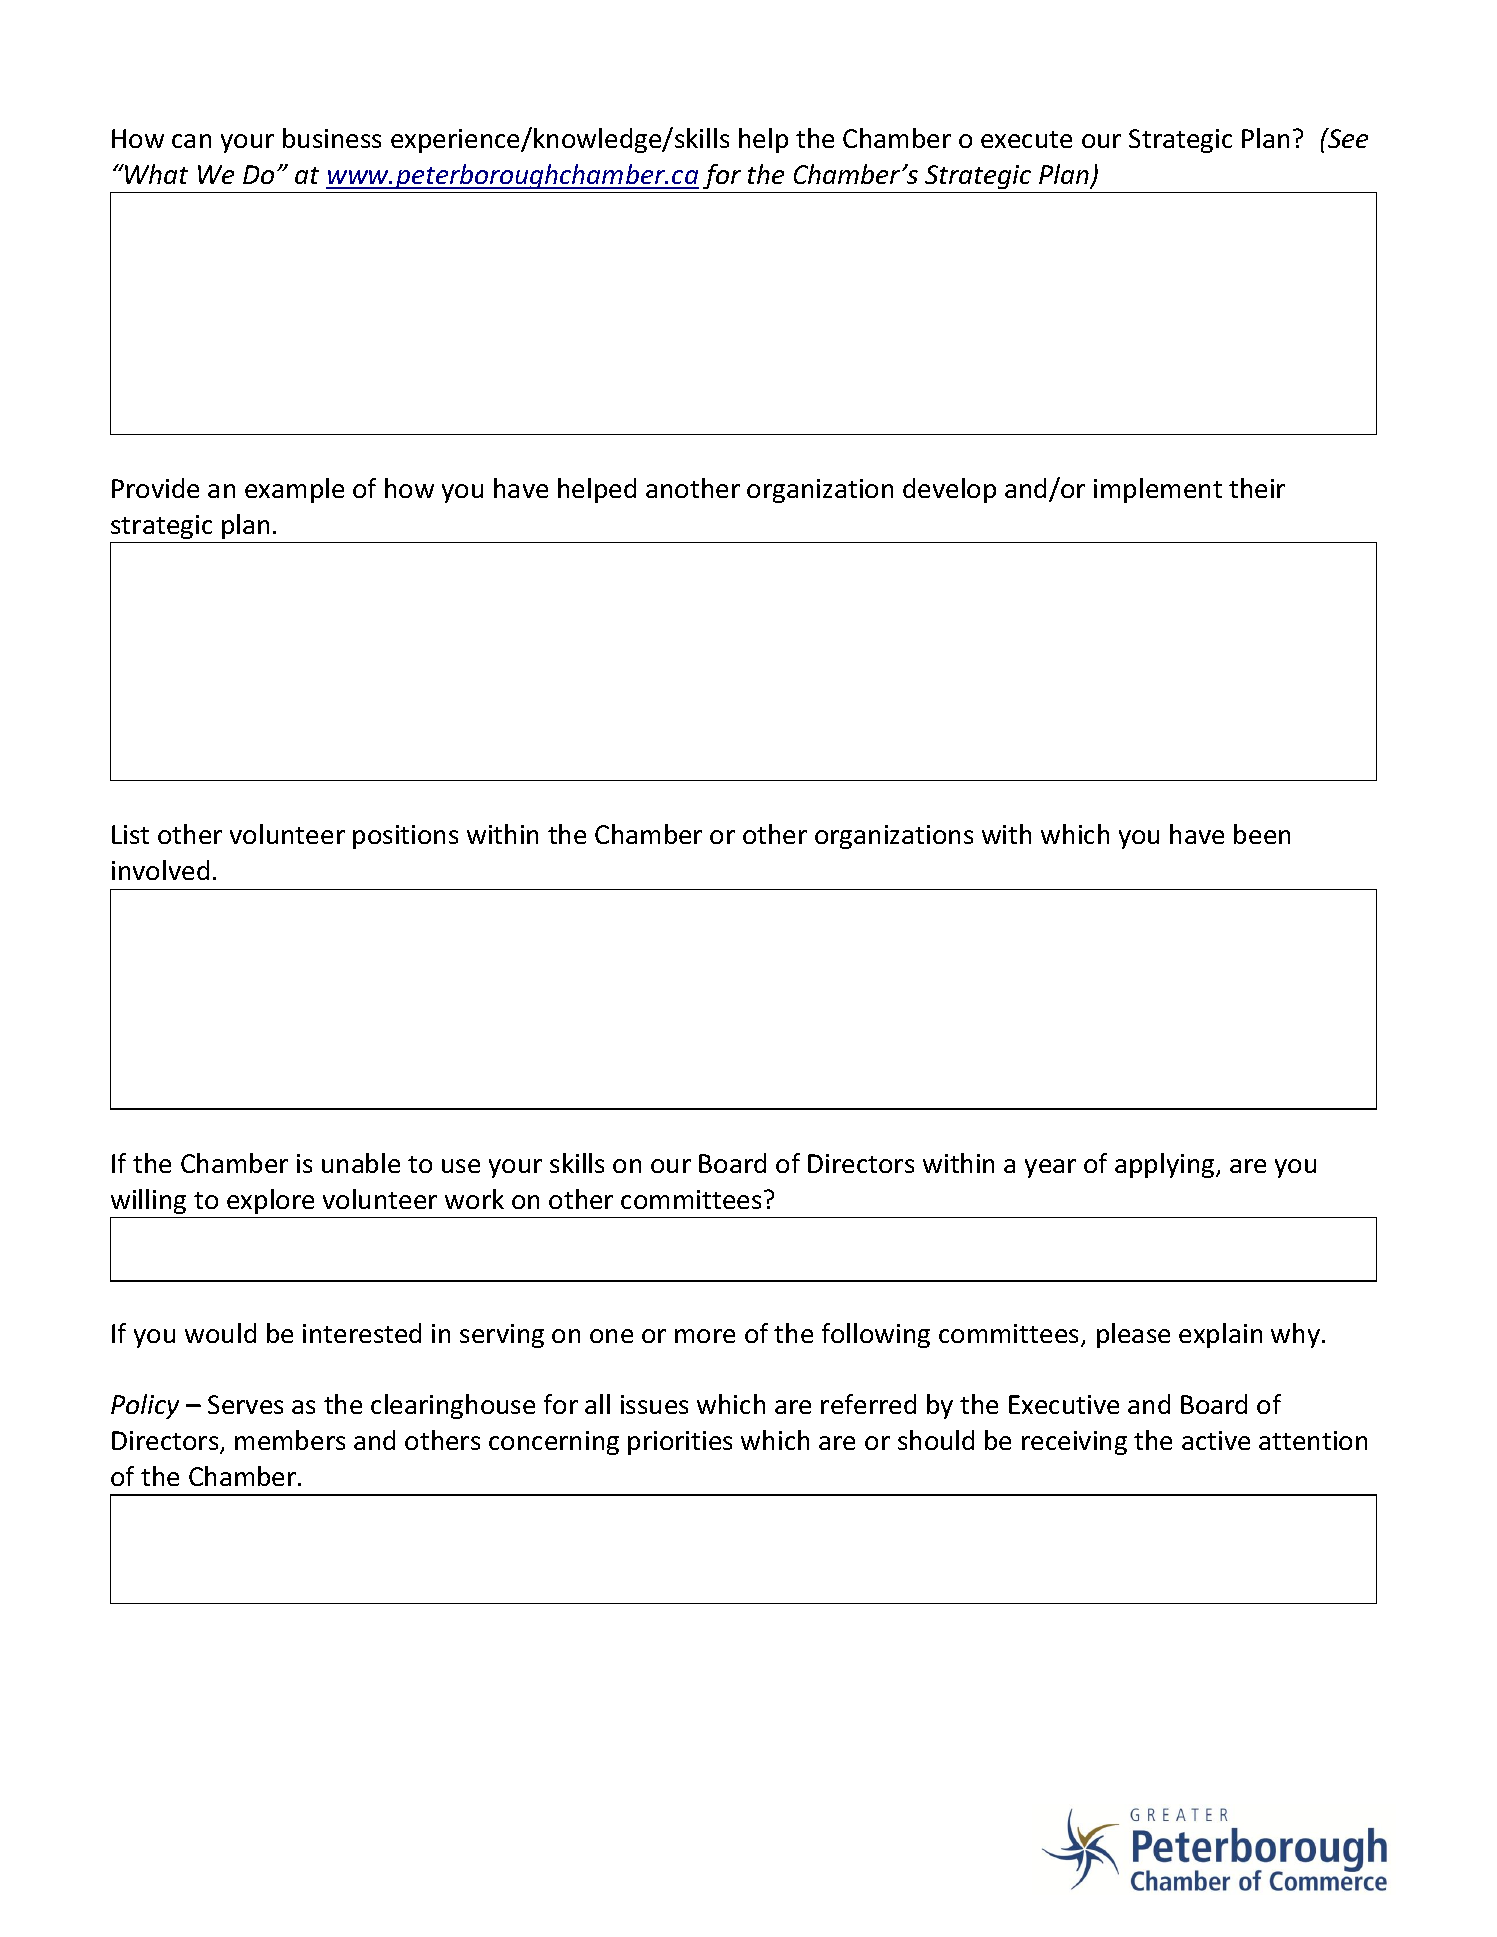 Image resolution: width=1497 pixels, height=1937 pixels. What do you see at coordinates (1026, 139) in the document?
I see `execute` at bounding box center [1026, 139].
